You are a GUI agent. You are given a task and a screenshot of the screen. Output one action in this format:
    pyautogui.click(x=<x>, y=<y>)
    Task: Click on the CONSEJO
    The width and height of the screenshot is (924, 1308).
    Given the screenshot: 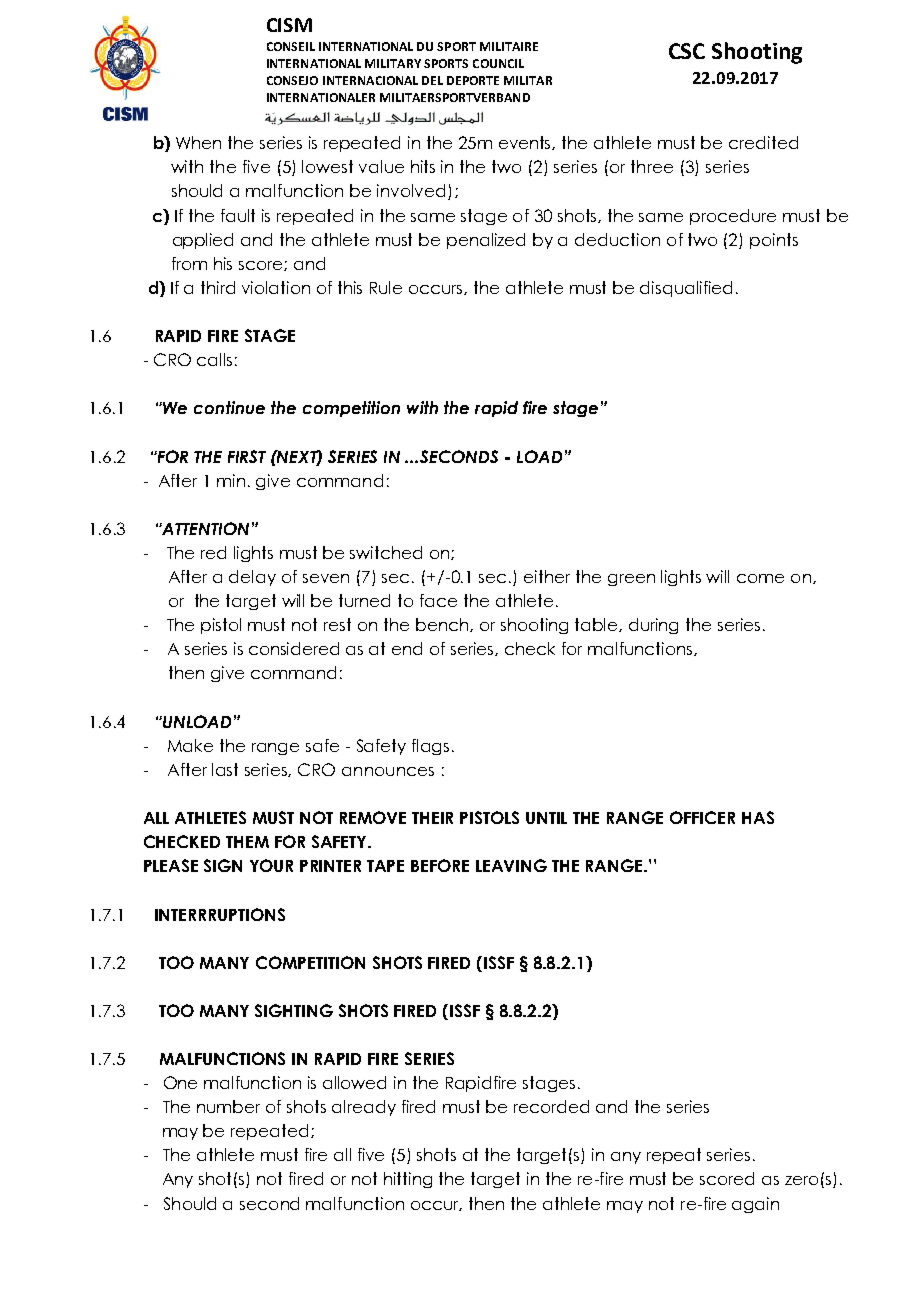 What is the action you would take?
    pyautogui.click(x=292, y=80)
